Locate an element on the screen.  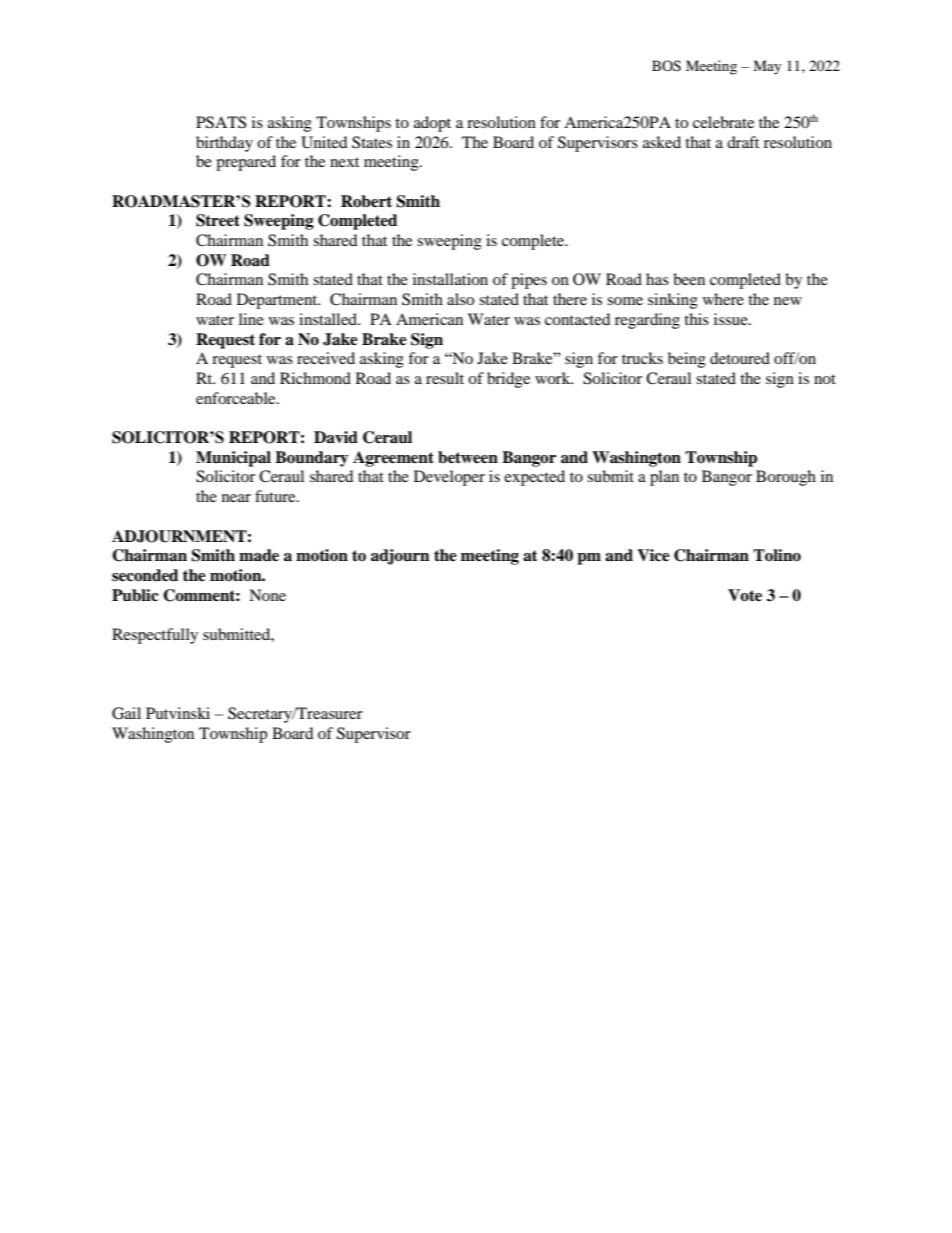
enforceable is located at coordinates (237, 398).
